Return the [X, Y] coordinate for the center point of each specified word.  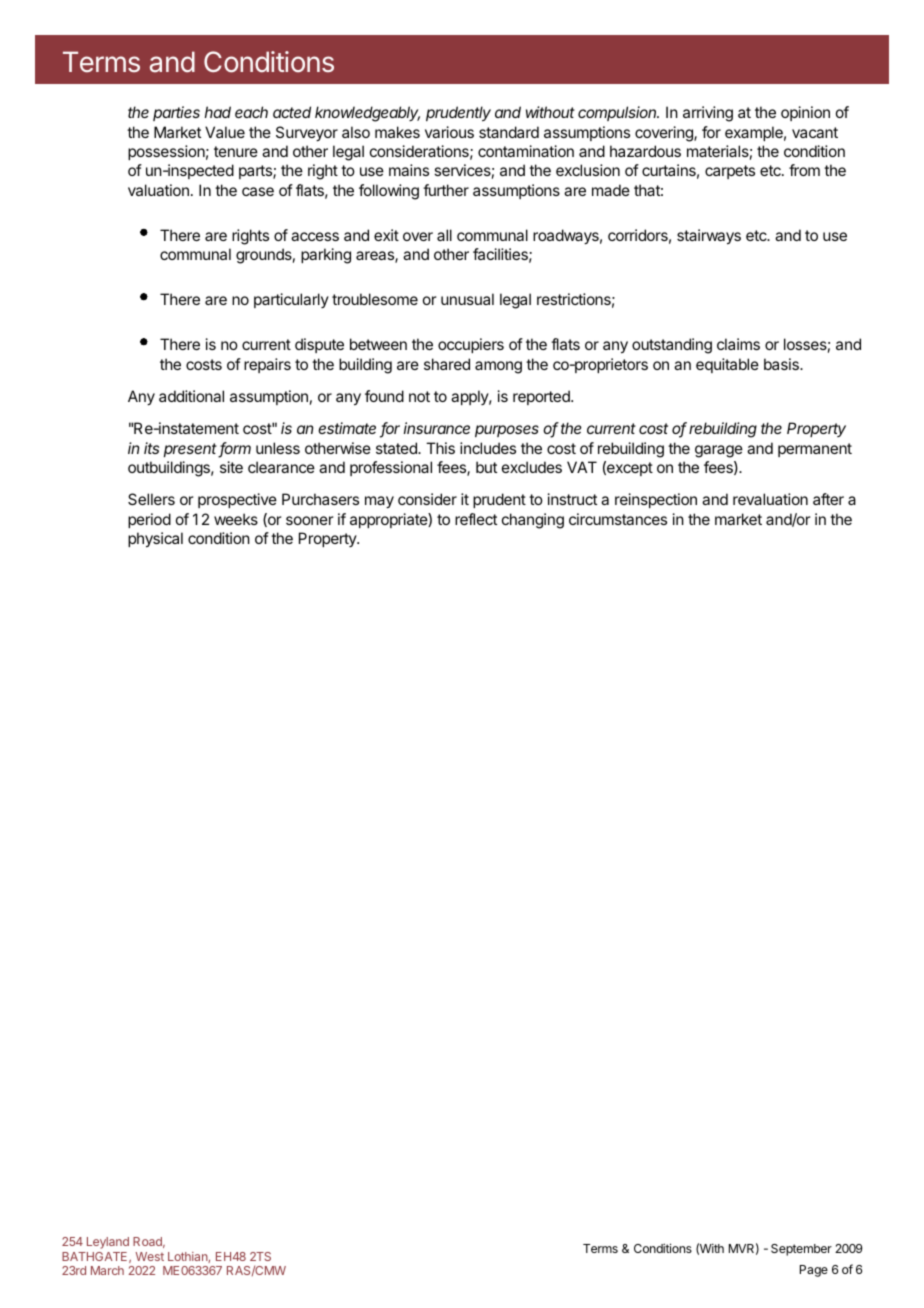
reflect [476, 519]
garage [719, 451]
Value [225, 132]
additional [191, 396]
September [801, 1250]
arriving [708, 114]
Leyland [108, 1243]
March [107, 1270]
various [449, 132]
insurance [437, 428]
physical [155, 540]
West [150, 1256]
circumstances [618, 519]
